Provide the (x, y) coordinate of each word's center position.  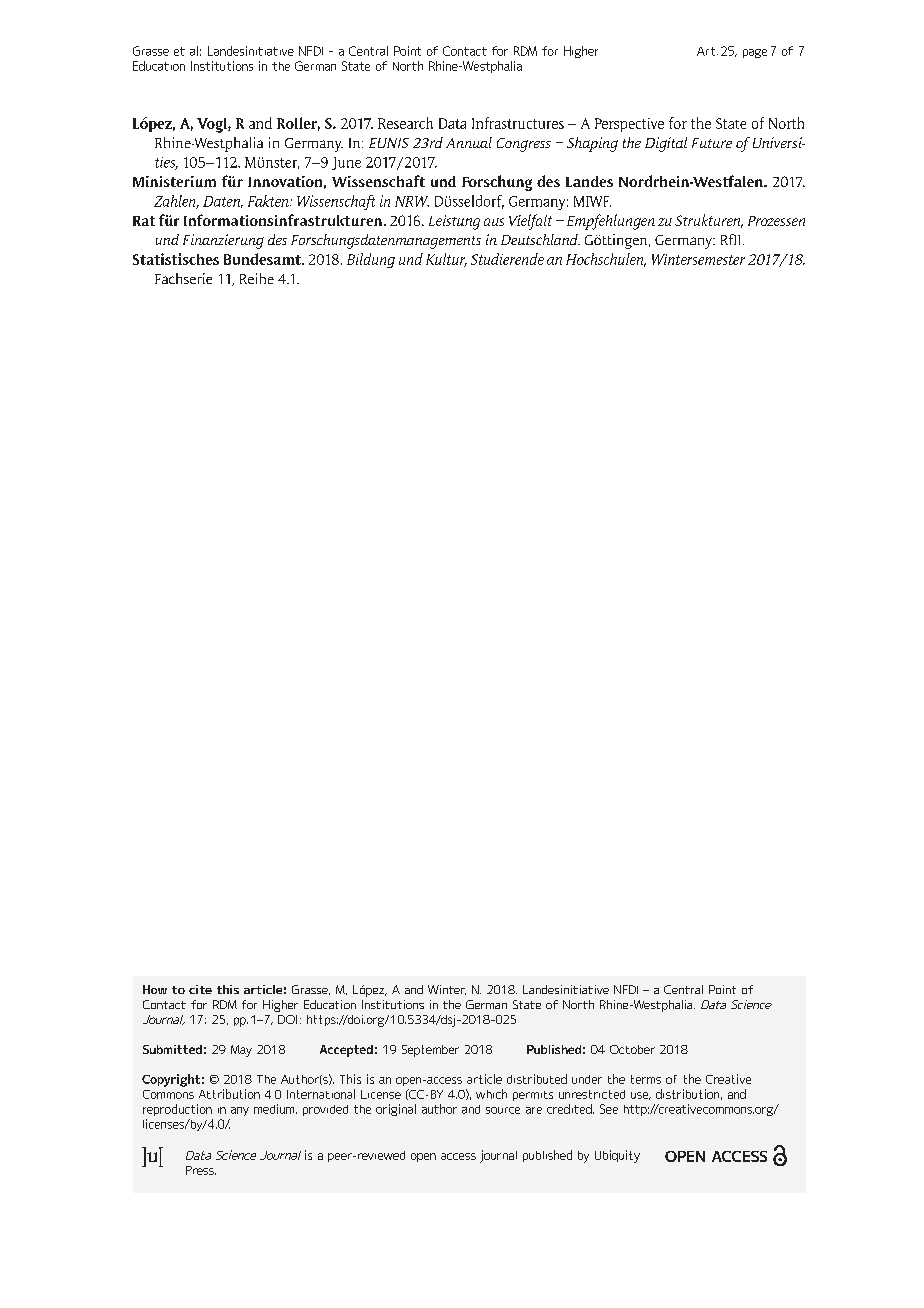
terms (646, 1079)
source (503, 1110)
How (155, 989)
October (632, 1049)
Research (405, 123)
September (430, 1051)
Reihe (257, 278)
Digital (666, 144)
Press (201, 1170)
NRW (412, 201)
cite (200, 989)
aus (494, 222)
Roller (298, 124)
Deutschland (540, 239)
